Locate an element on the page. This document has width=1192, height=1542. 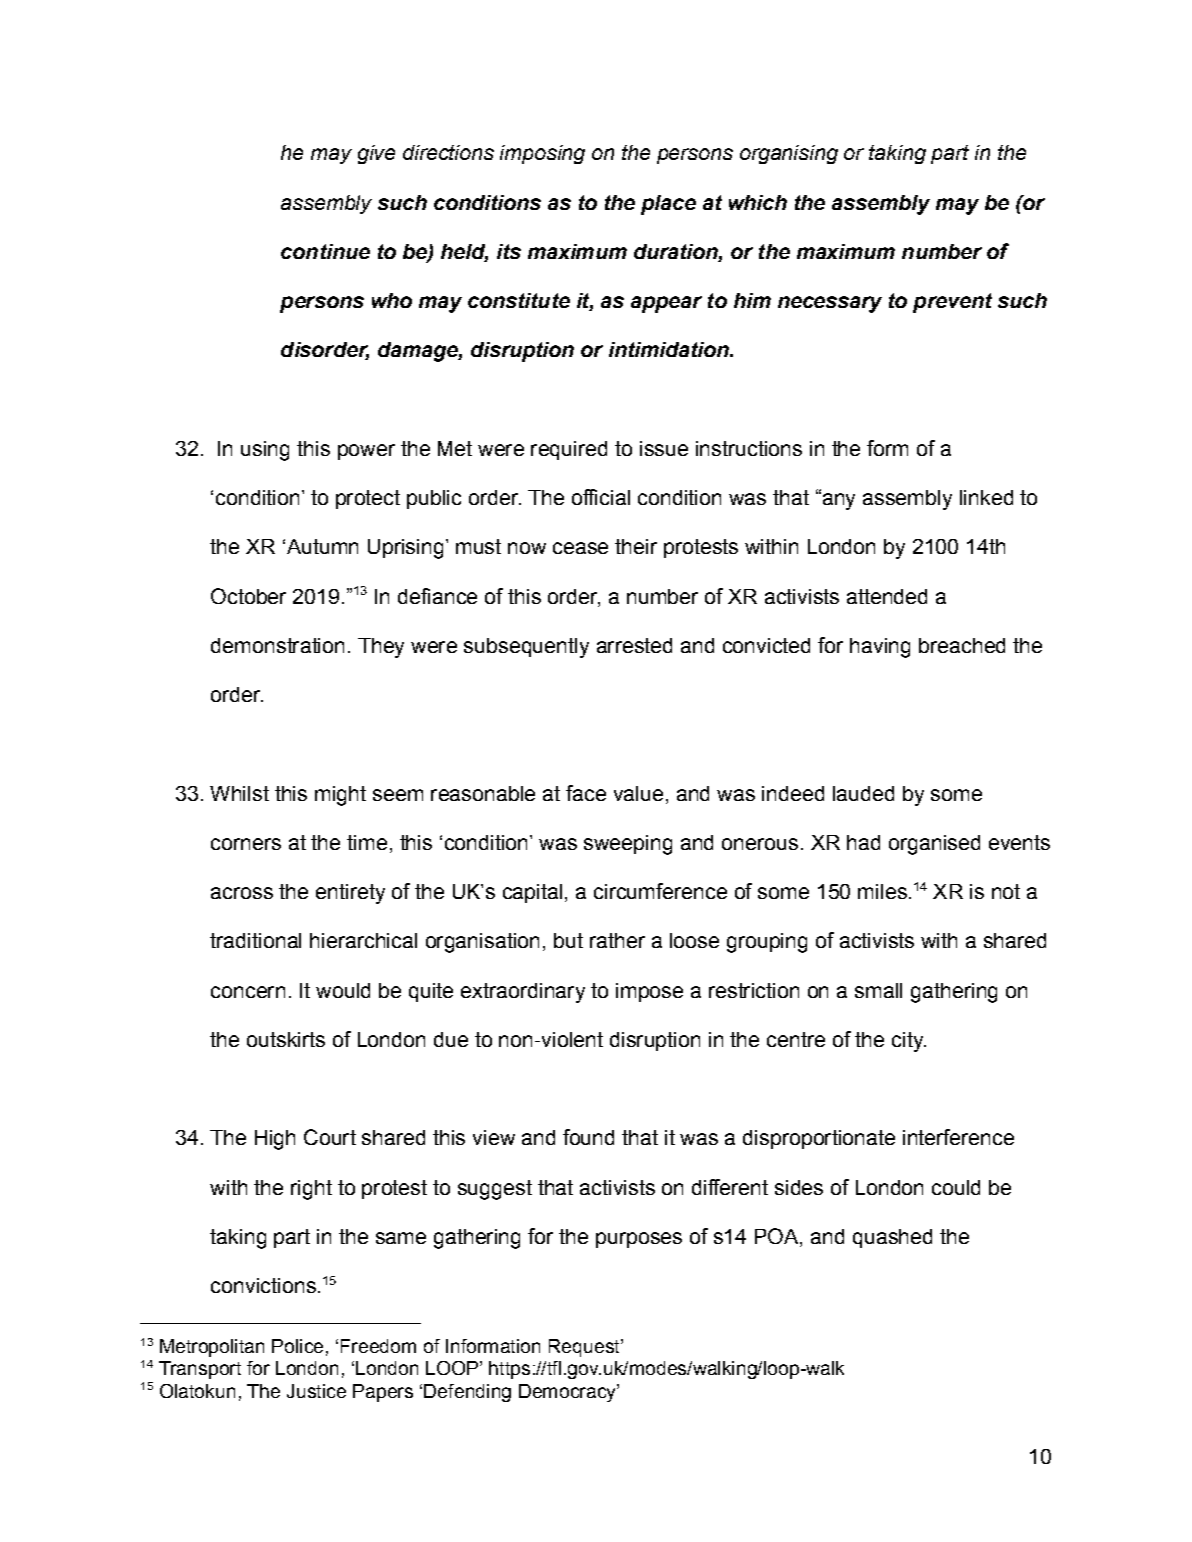
Police is located at coordinates (297, 1346).
